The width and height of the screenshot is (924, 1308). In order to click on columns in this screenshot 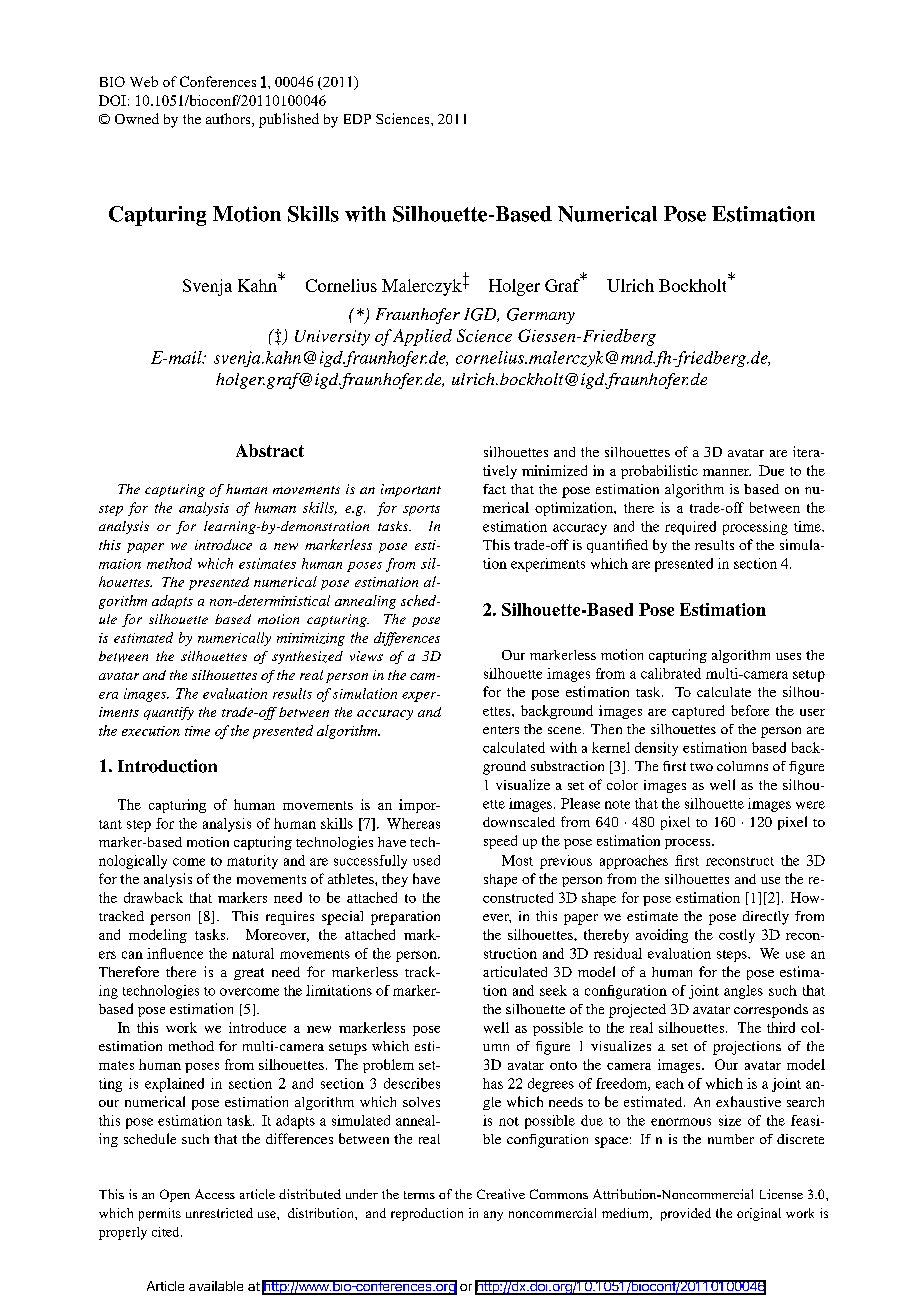, I will do `click(742, 766)`.
